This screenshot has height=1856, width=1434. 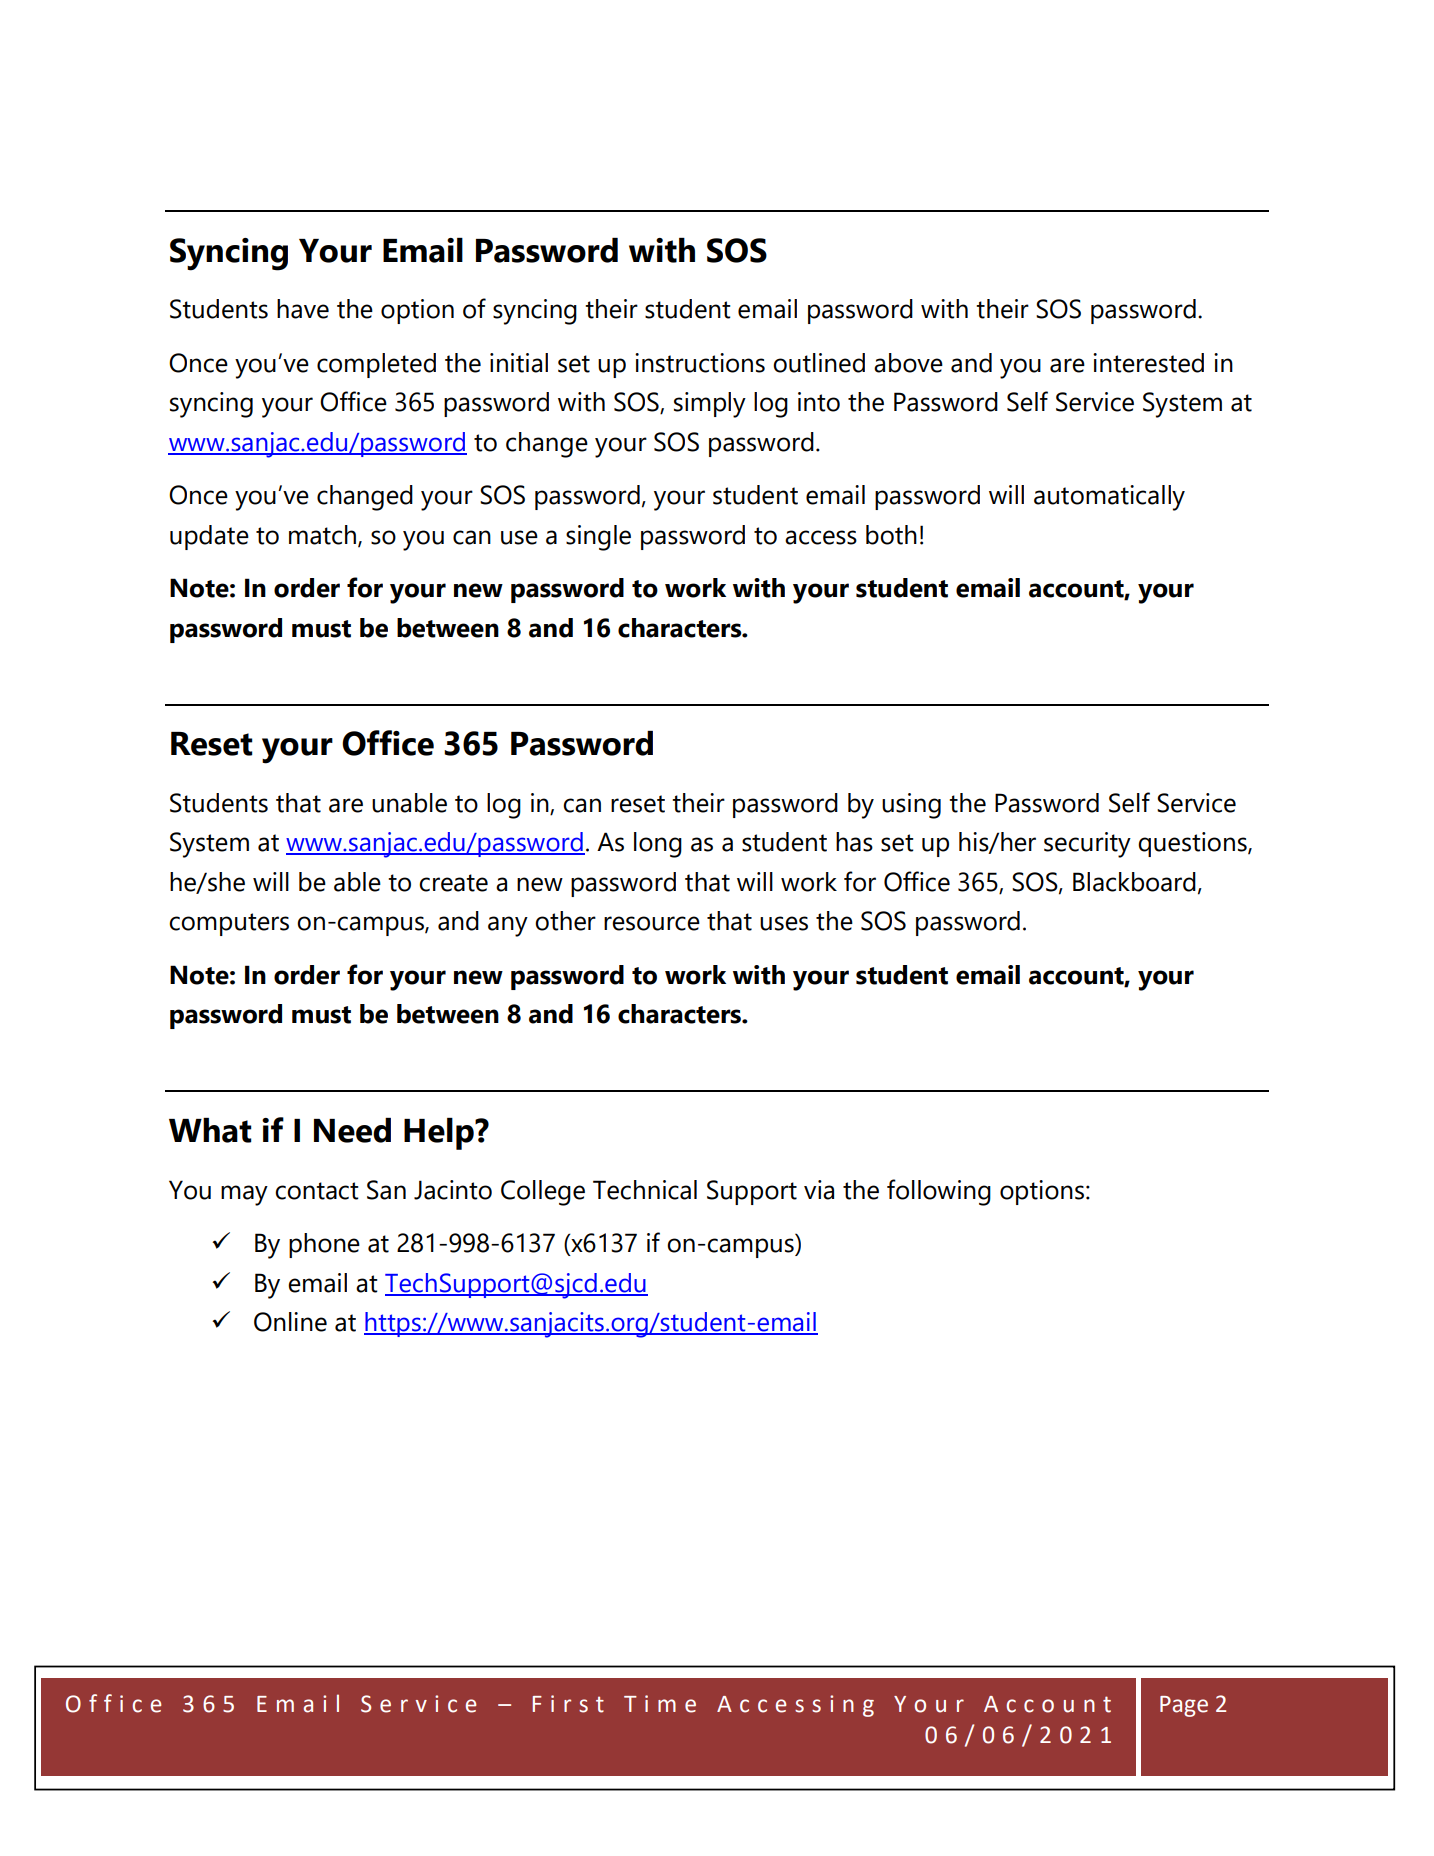 I want to click on completed, so click(x=376, y=365).
